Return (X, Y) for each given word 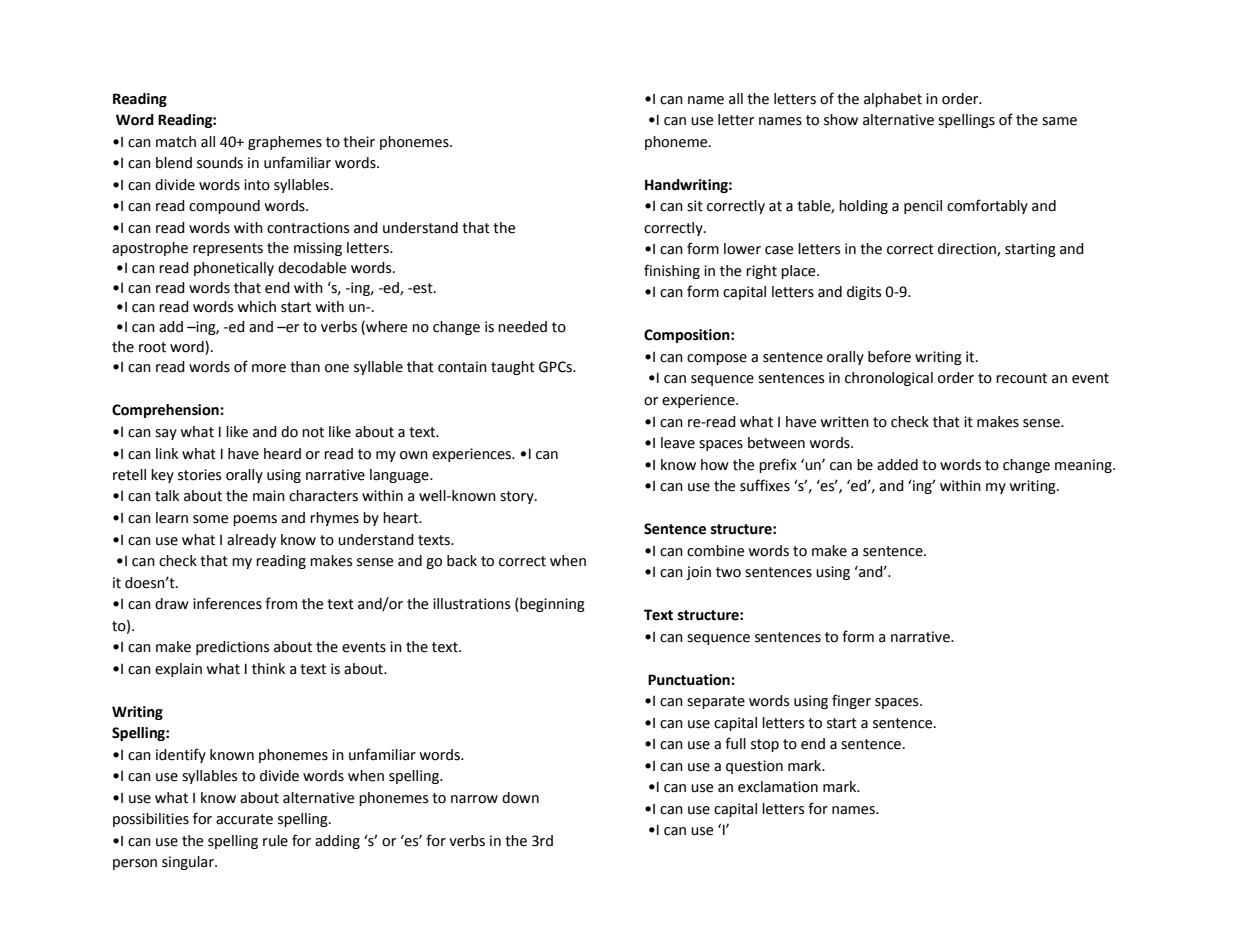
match (176, 142)
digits (864, 293)
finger (851, 701)
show (841, 120)
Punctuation (689, 680)
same (1059, 121)
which (256, 307)
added (897, 465)
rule (275, 841)
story (518, 497)
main (269, 496)
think (268, 669)
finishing (672, 271)
